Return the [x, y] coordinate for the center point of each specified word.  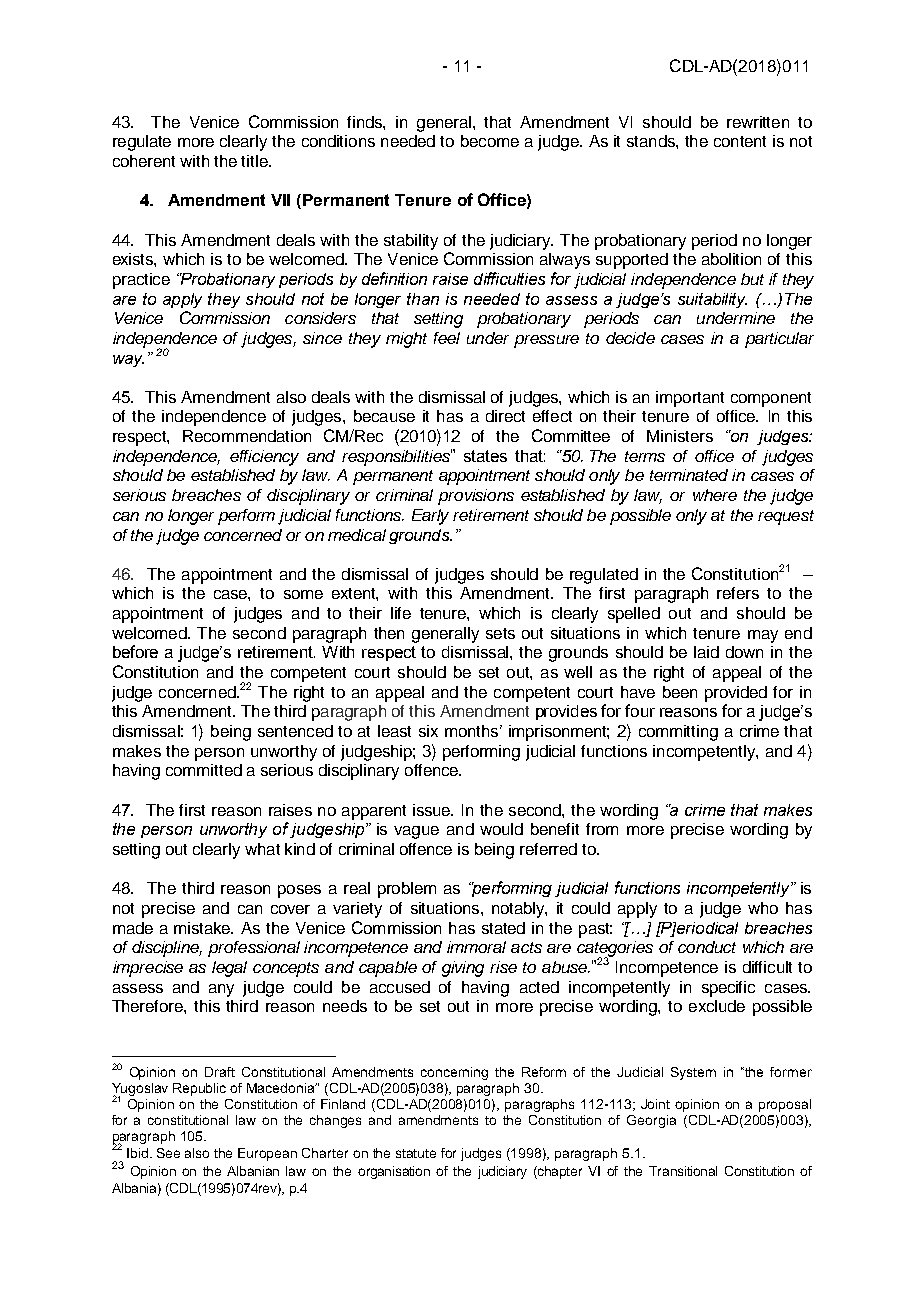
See [168, 1153]
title [255, 161]
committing [678, 733]
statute [416, 1153]
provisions [476, 497]
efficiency [264, 458]
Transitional [683, 1171]
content [740, 141]
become [490, 141]
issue [433, 810]
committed [204, 770]
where [715, 495]
